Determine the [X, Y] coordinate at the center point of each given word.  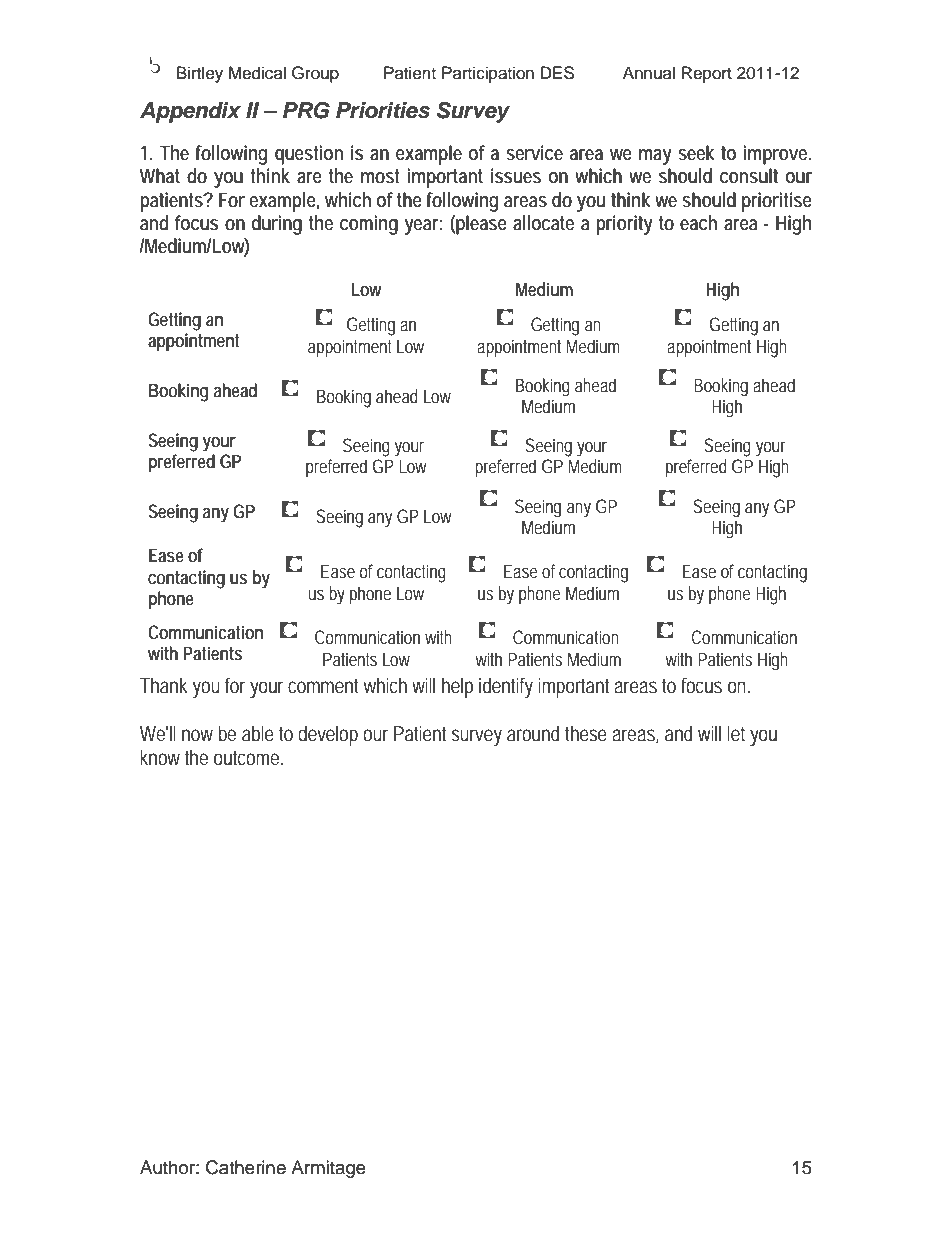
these [586, 734]
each [698, 223]
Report [707, 74]
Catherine [246, 1167]
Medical [257, 73]
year [423, 227]
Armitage [328, 1169]
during [277, 225]
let [736, 734]
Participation [488, 74]
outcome [248, 758]
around [533, 734]
